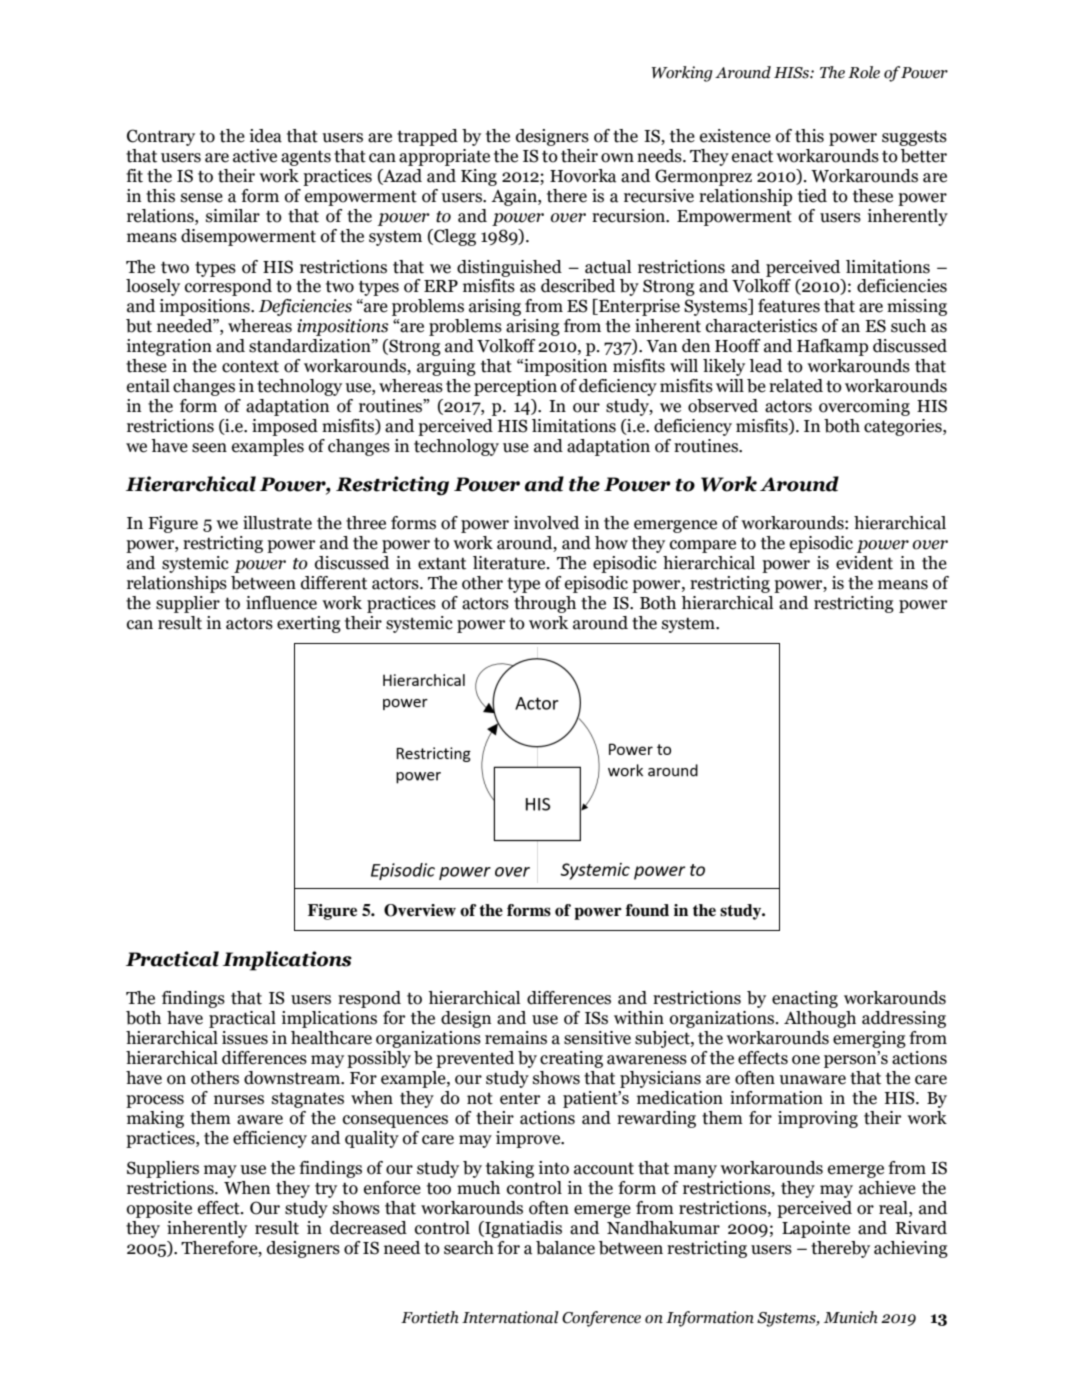 This screenshot has height=1390, width=1074. What do you see at coordinates (159, 1209) in the screenshot?
I see `opposite` at bounding box center [159, 1209].
